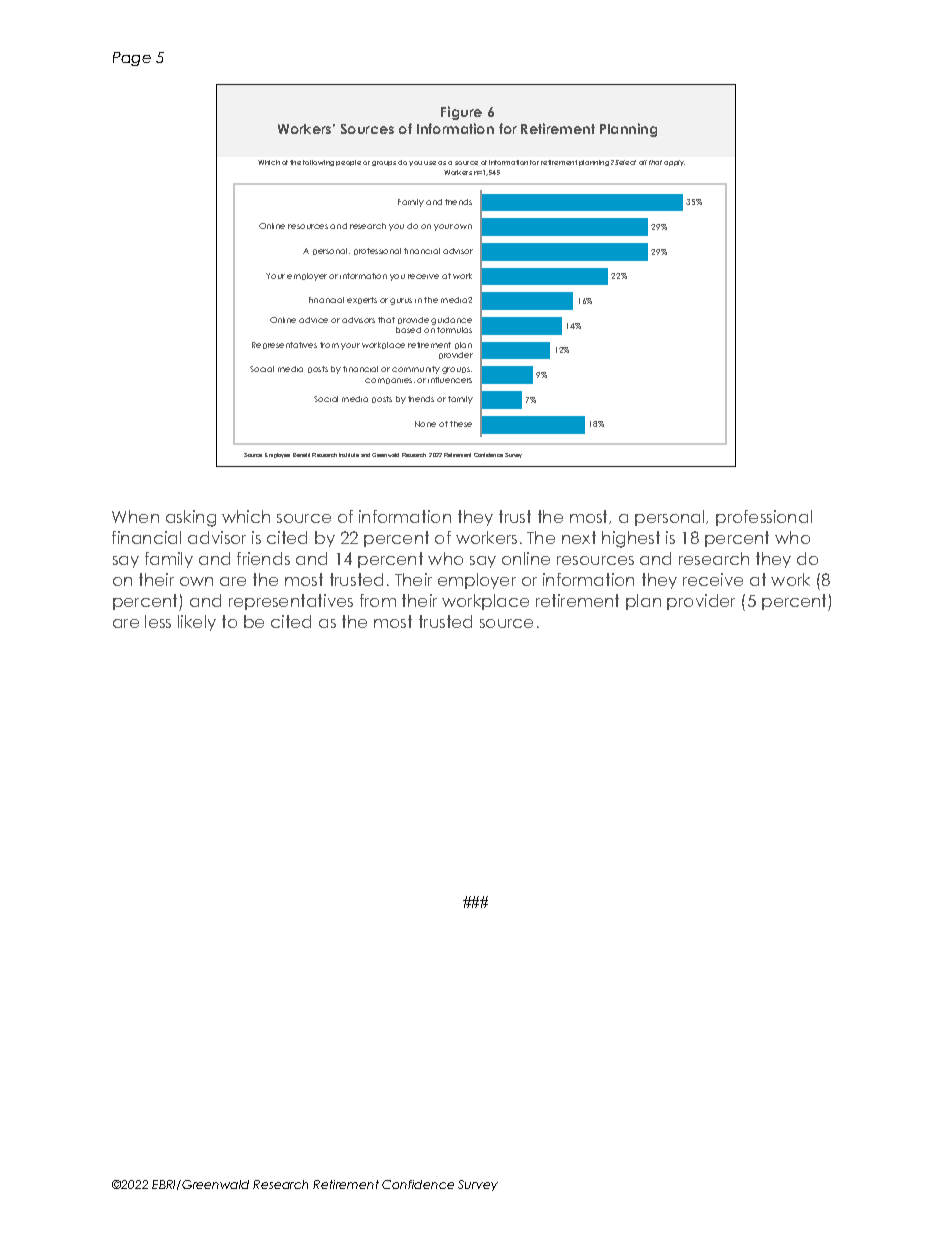 This page has height=1233, width=952. What do you see at coordinates (401, 301) in the page?
I see `gurus` at bounding box center [401, 301].
